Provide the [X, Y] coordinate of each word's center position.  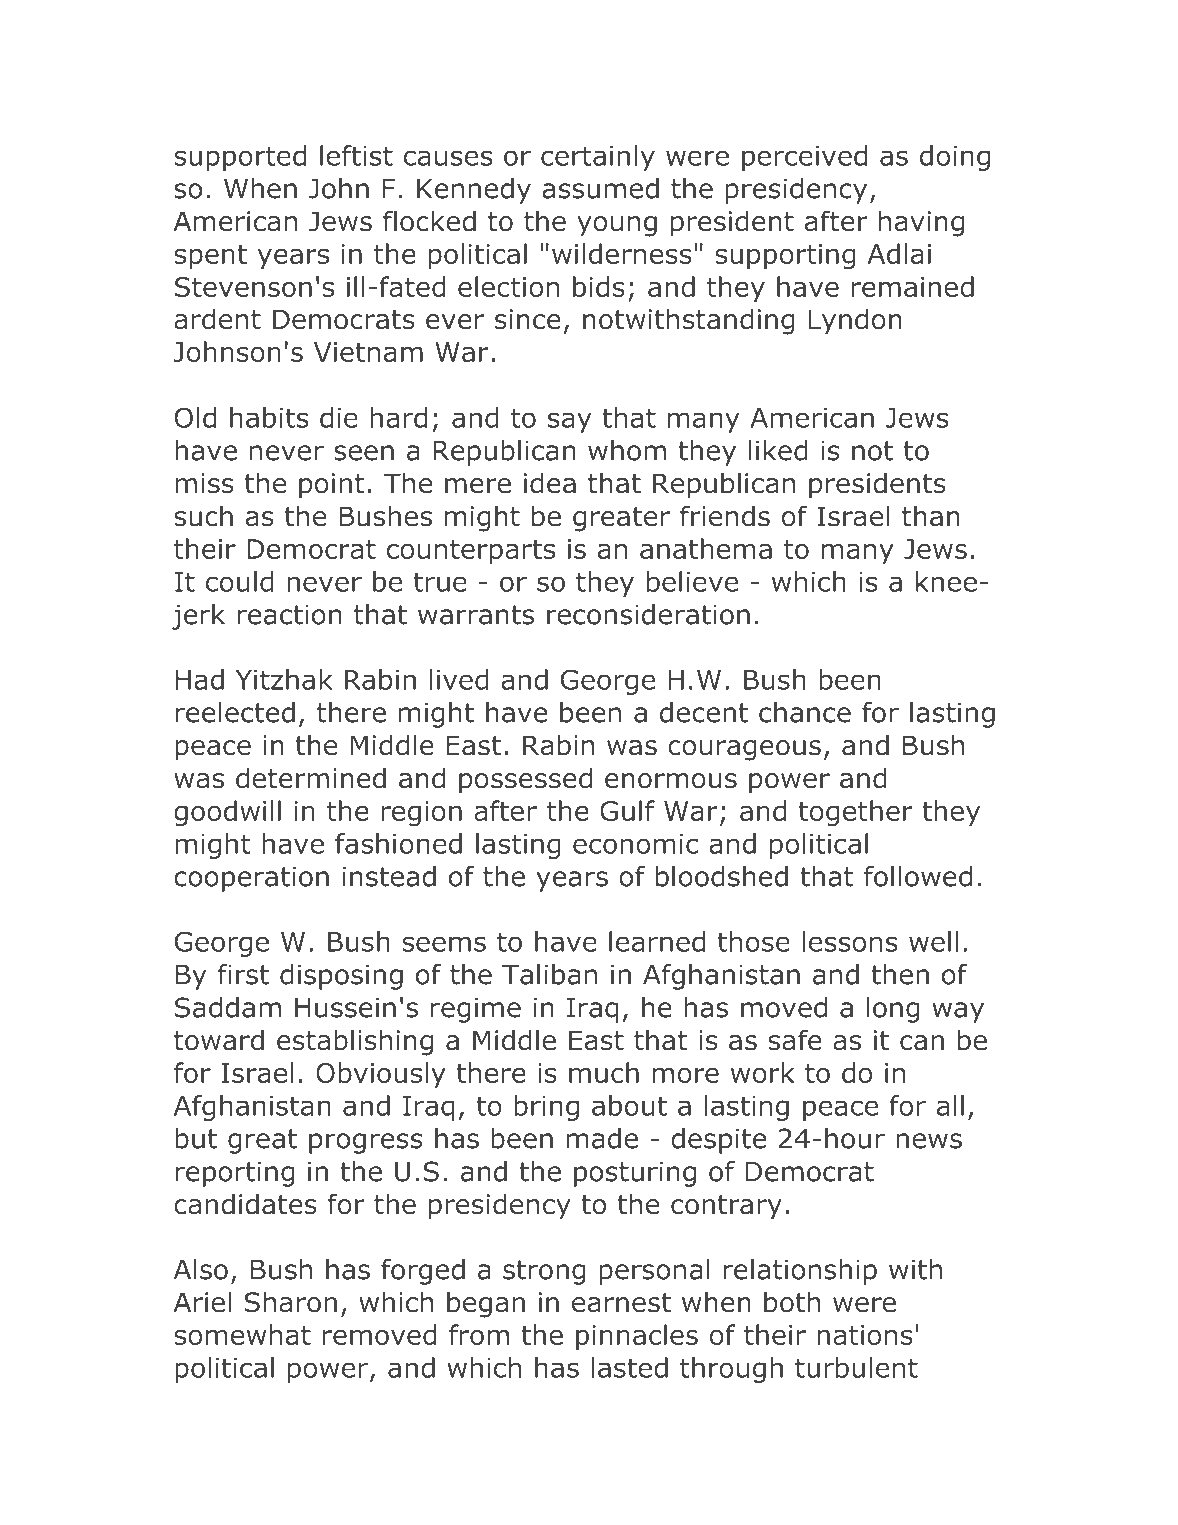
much [604, 1072]
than [931, 516]
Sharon [291, 1302]
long [893, 1010]
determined [311, 778]
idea [550, 483]
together [856, 813]
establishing [355, 1042]
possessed [525, 780]
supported [240, 158]
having [921, 223]
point [332, 486]
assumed [600, 188]
